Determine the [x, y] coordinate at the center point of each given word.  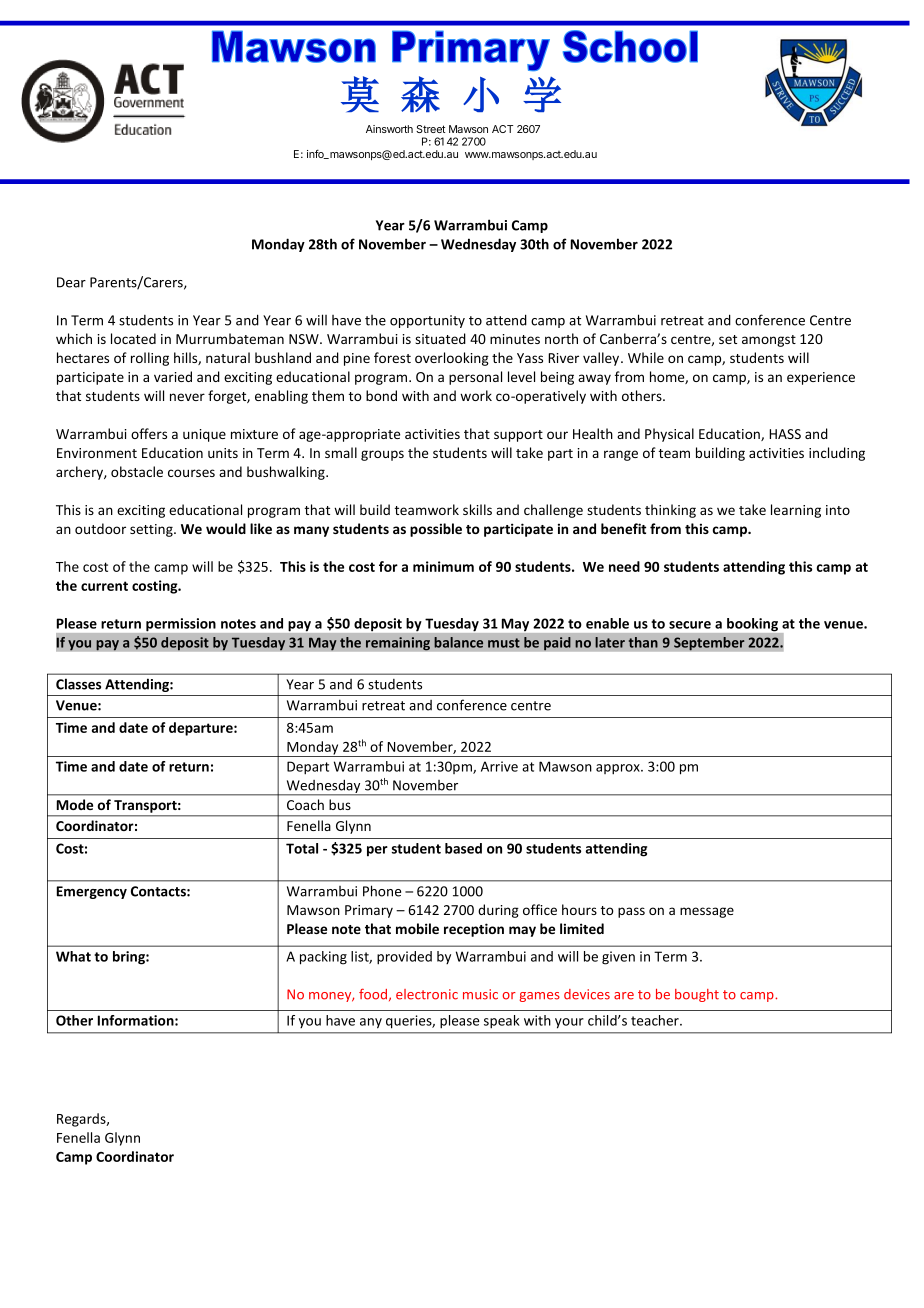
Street [430, 129]
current [104, 586]
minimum [443, 566]
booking [752, 624]
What [73, 956]
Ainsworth [389, 129]
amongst [769, 341]
